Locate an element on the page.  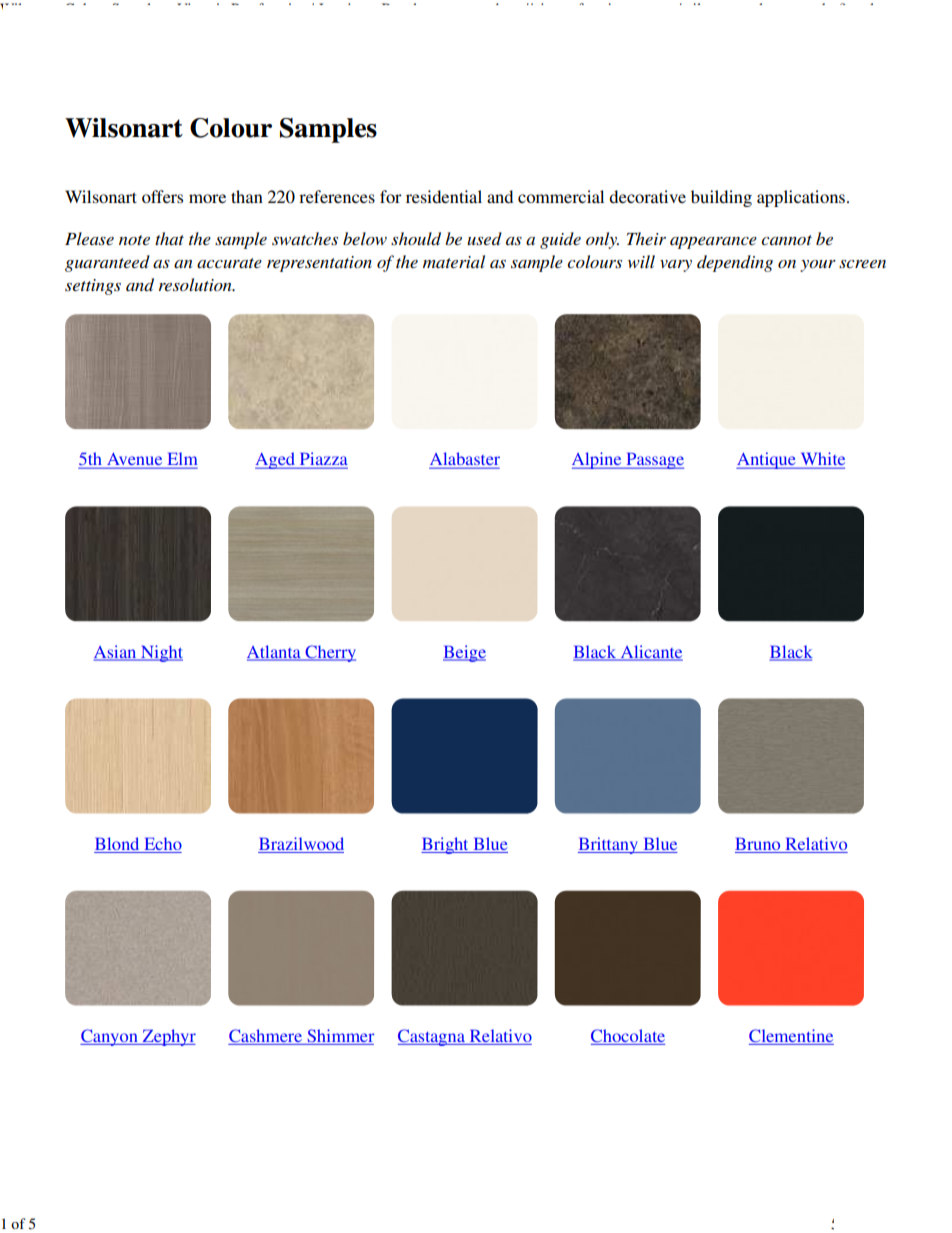
Zephyr is located at coordinates (168, 1037).
